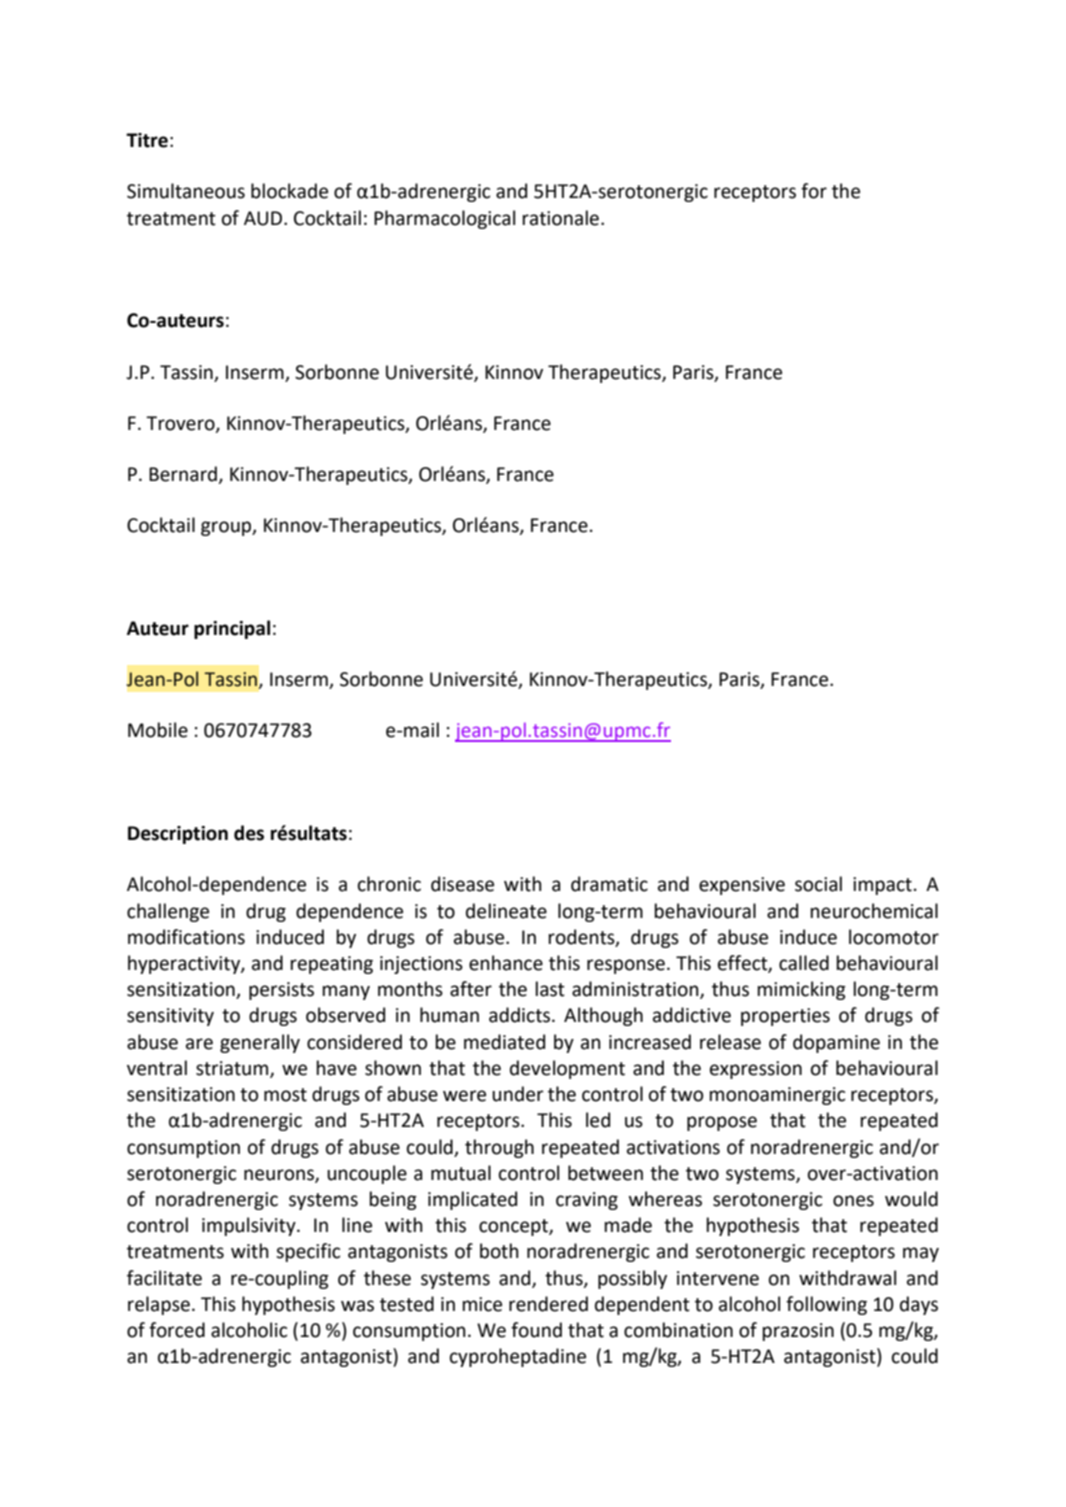  What do you see at coordinates (444, 219) in the screenshot?
I see `Pharmacological` at bounding box center [444, 219].
